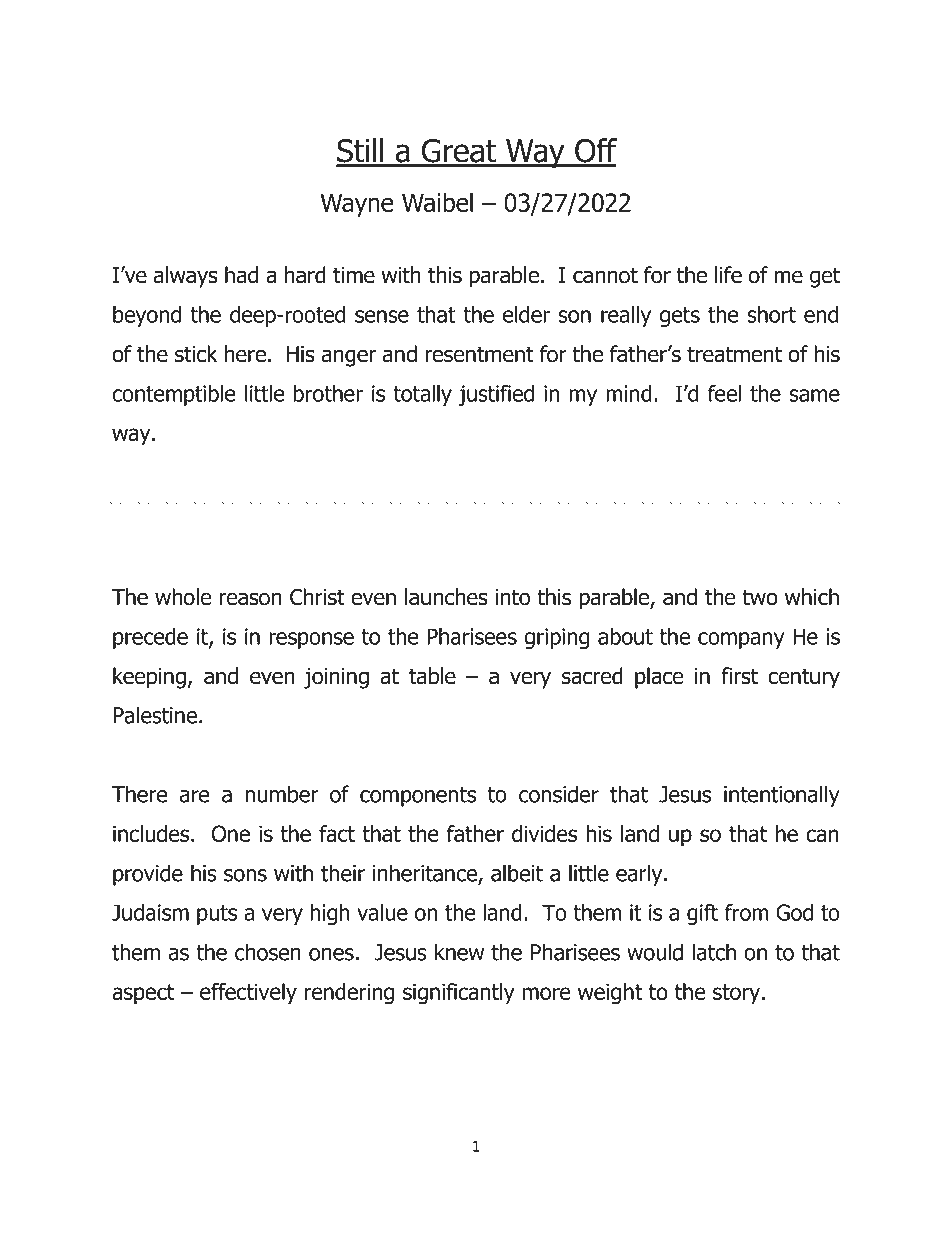  I want to click on launches, so click(446, 597).
